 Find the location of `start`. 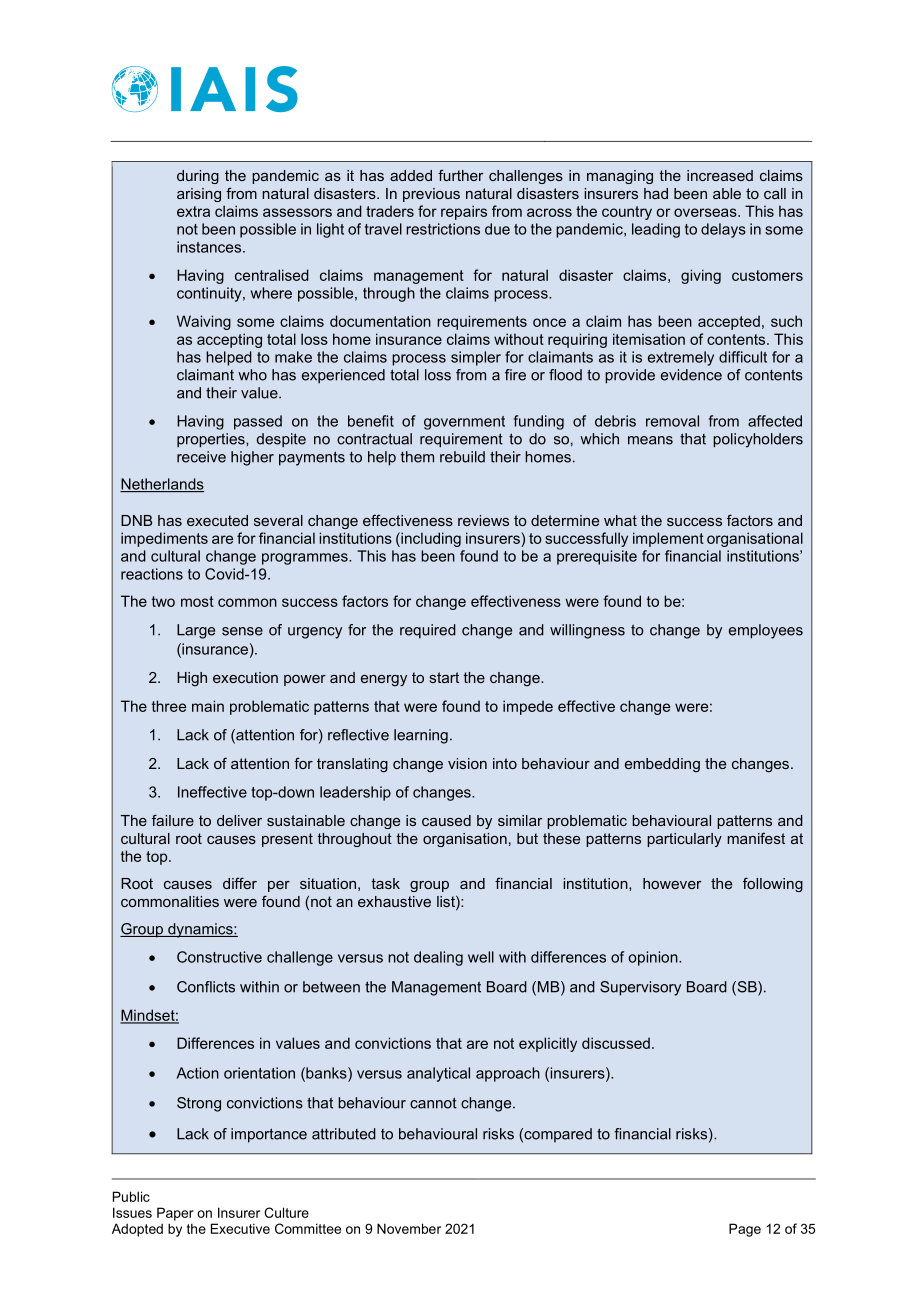

start is located at coordinates (444, 677).
